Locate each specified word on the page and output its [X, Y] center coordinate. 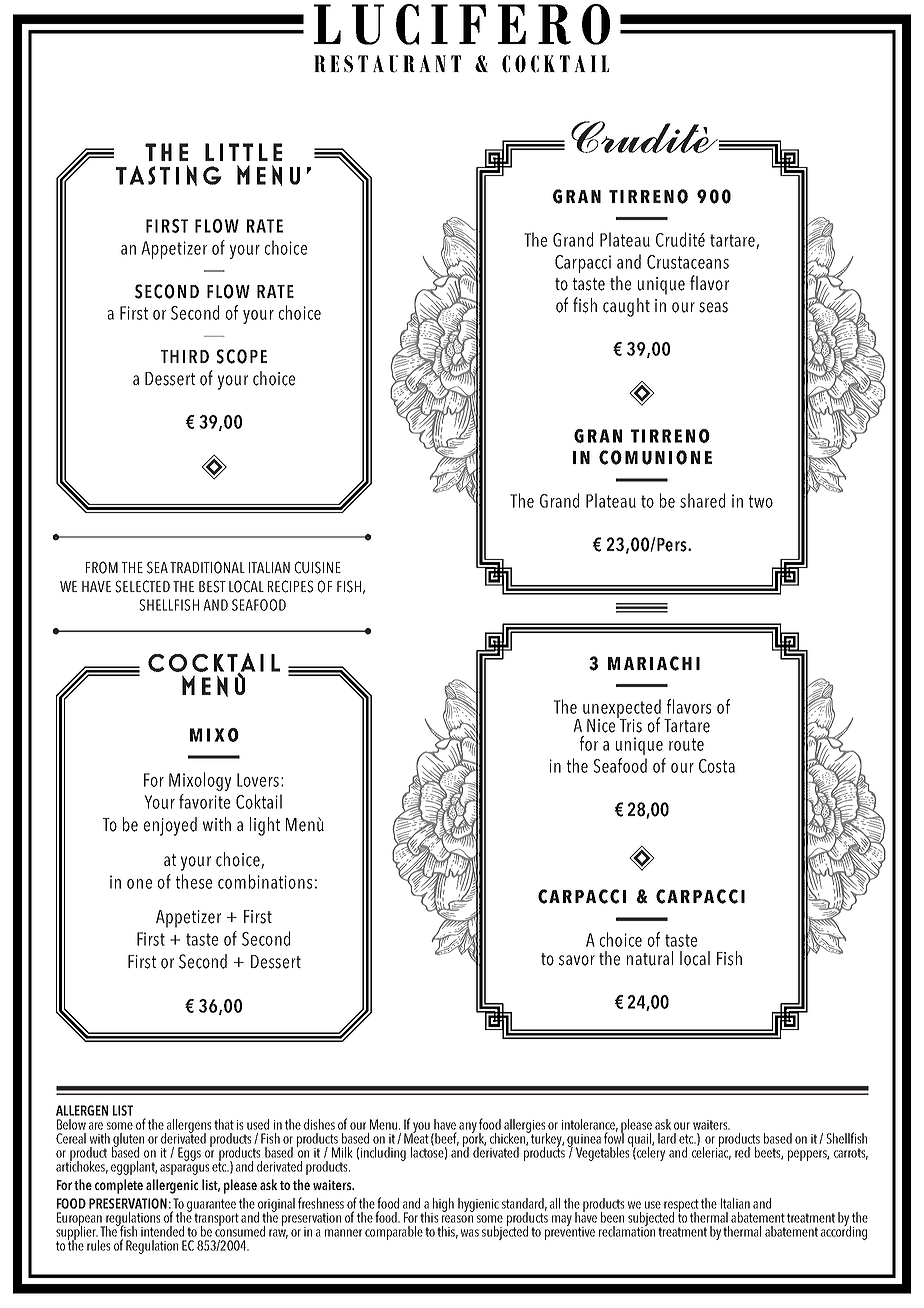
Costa [717, 766]
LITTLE [243, 152]
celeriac [711, 1152]
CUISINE [318, 567]
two [761, 501]
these [194, 881]
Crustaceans [688, 262]
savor [577, 960]
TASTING [169, 175]
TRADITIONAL [207, 567]
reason [457, 1219]
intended [162, 1231]
